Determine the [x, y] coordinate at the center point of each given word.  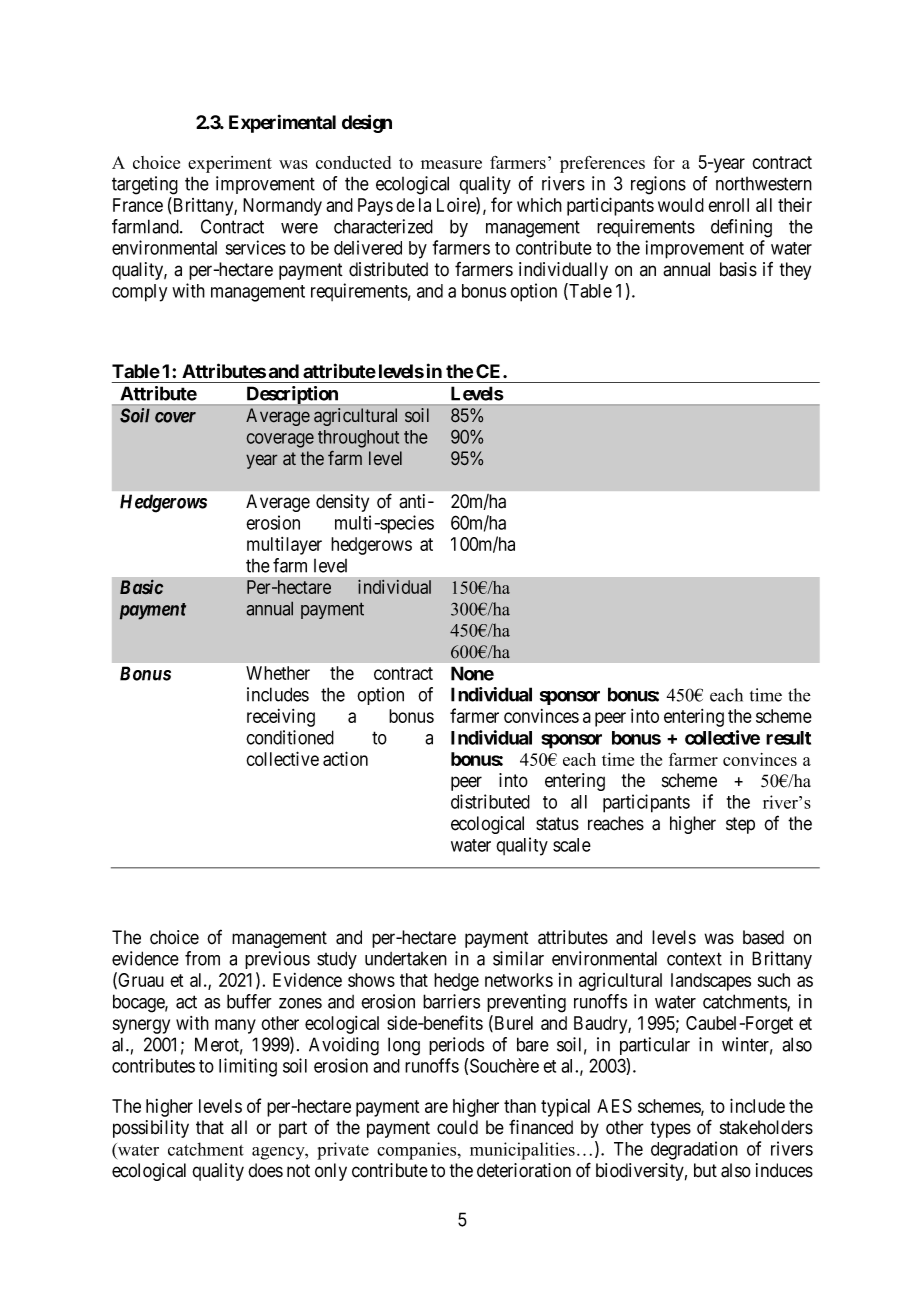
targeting [145, 185]
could [457, 1127]
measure [451, 164]
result [788, 738]
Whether [278, 673]
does [265, 1170]
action [345, 758]
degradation [694, 1150]
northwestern [764, 184]
